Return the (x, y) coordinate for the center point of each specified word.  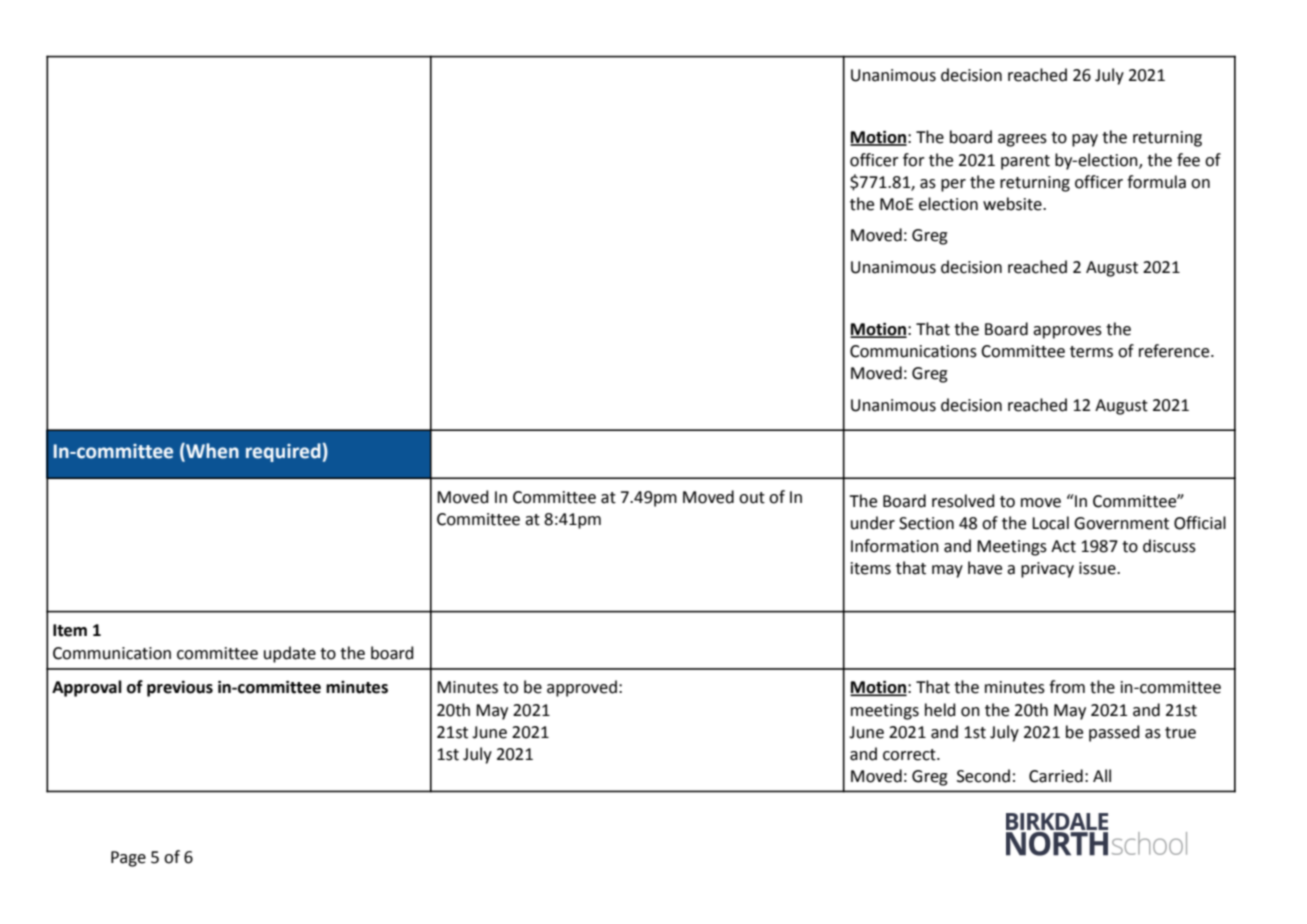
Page (128, 859)
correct (910, 755)
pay (1085, 140)
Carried (1056, 776)
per (953, 185)
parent (1025, 162)
